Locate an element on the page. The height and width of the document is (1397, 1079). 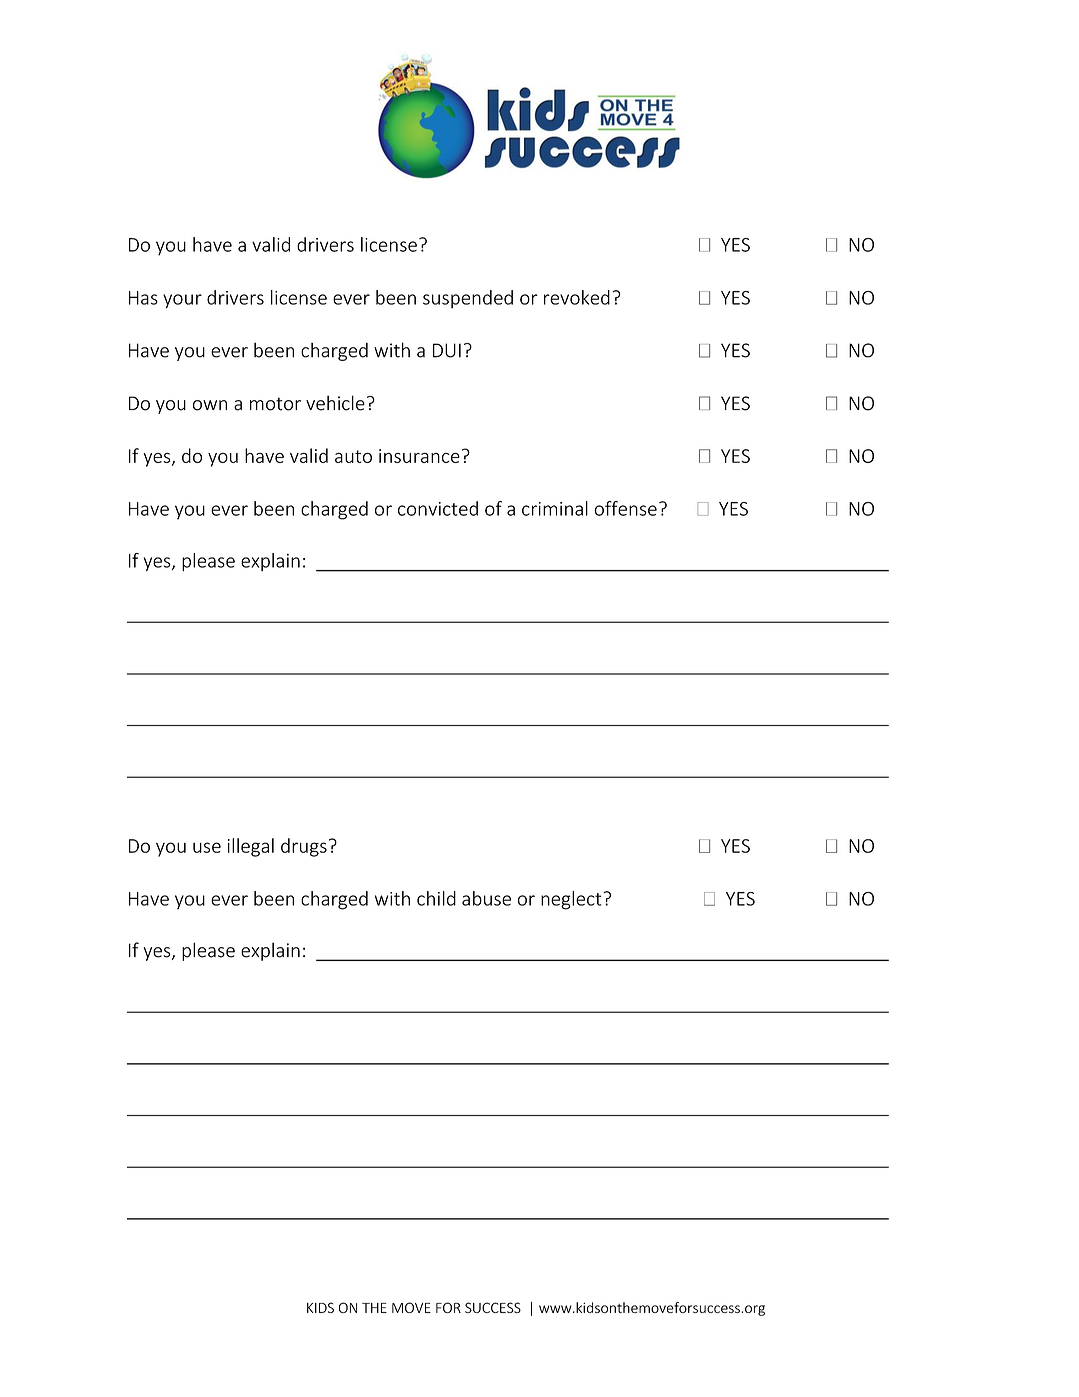
drugs is located at coordinates (304, 847).
